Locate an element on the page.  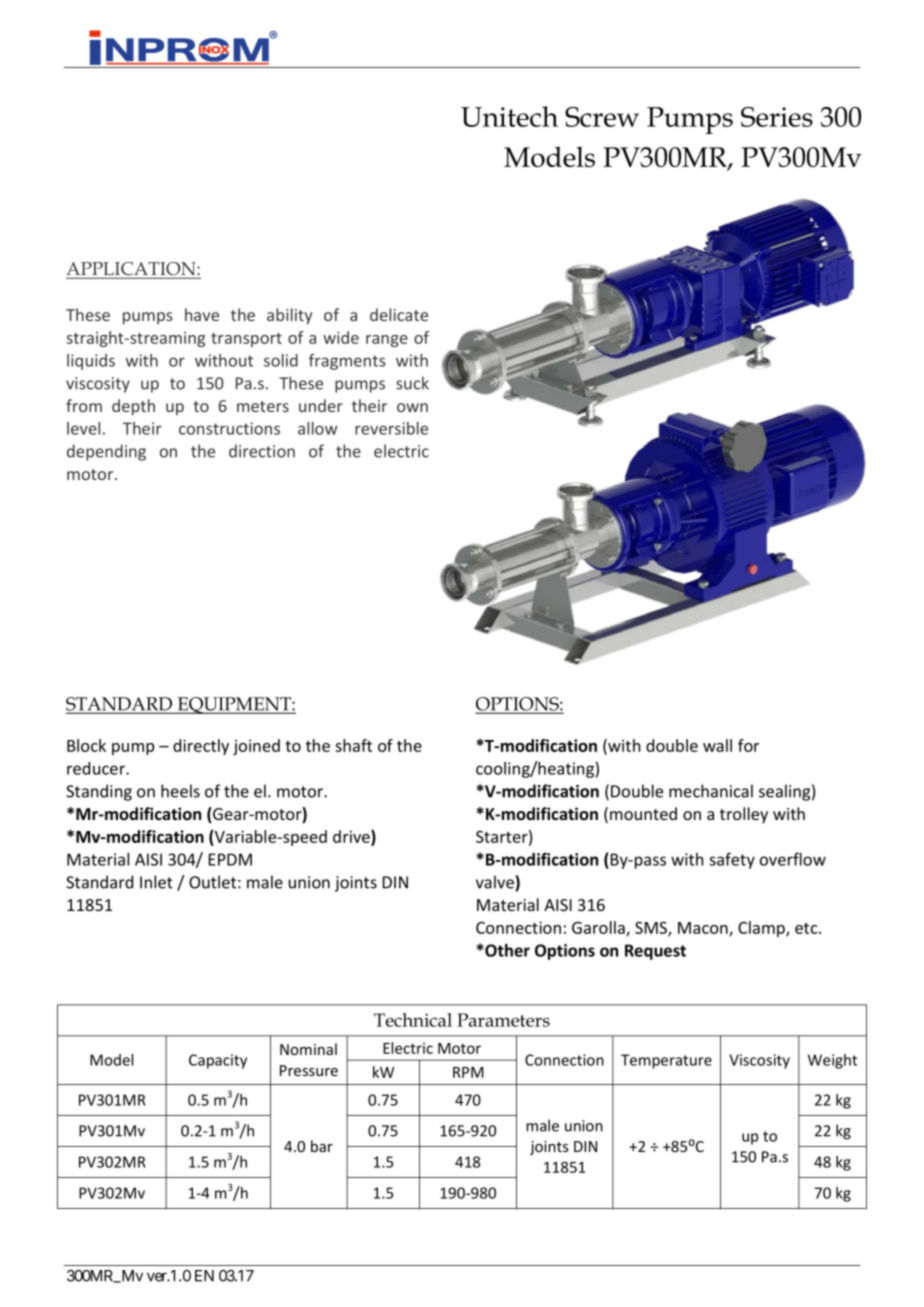
Capacity is located at coordinates (218, 1061).
